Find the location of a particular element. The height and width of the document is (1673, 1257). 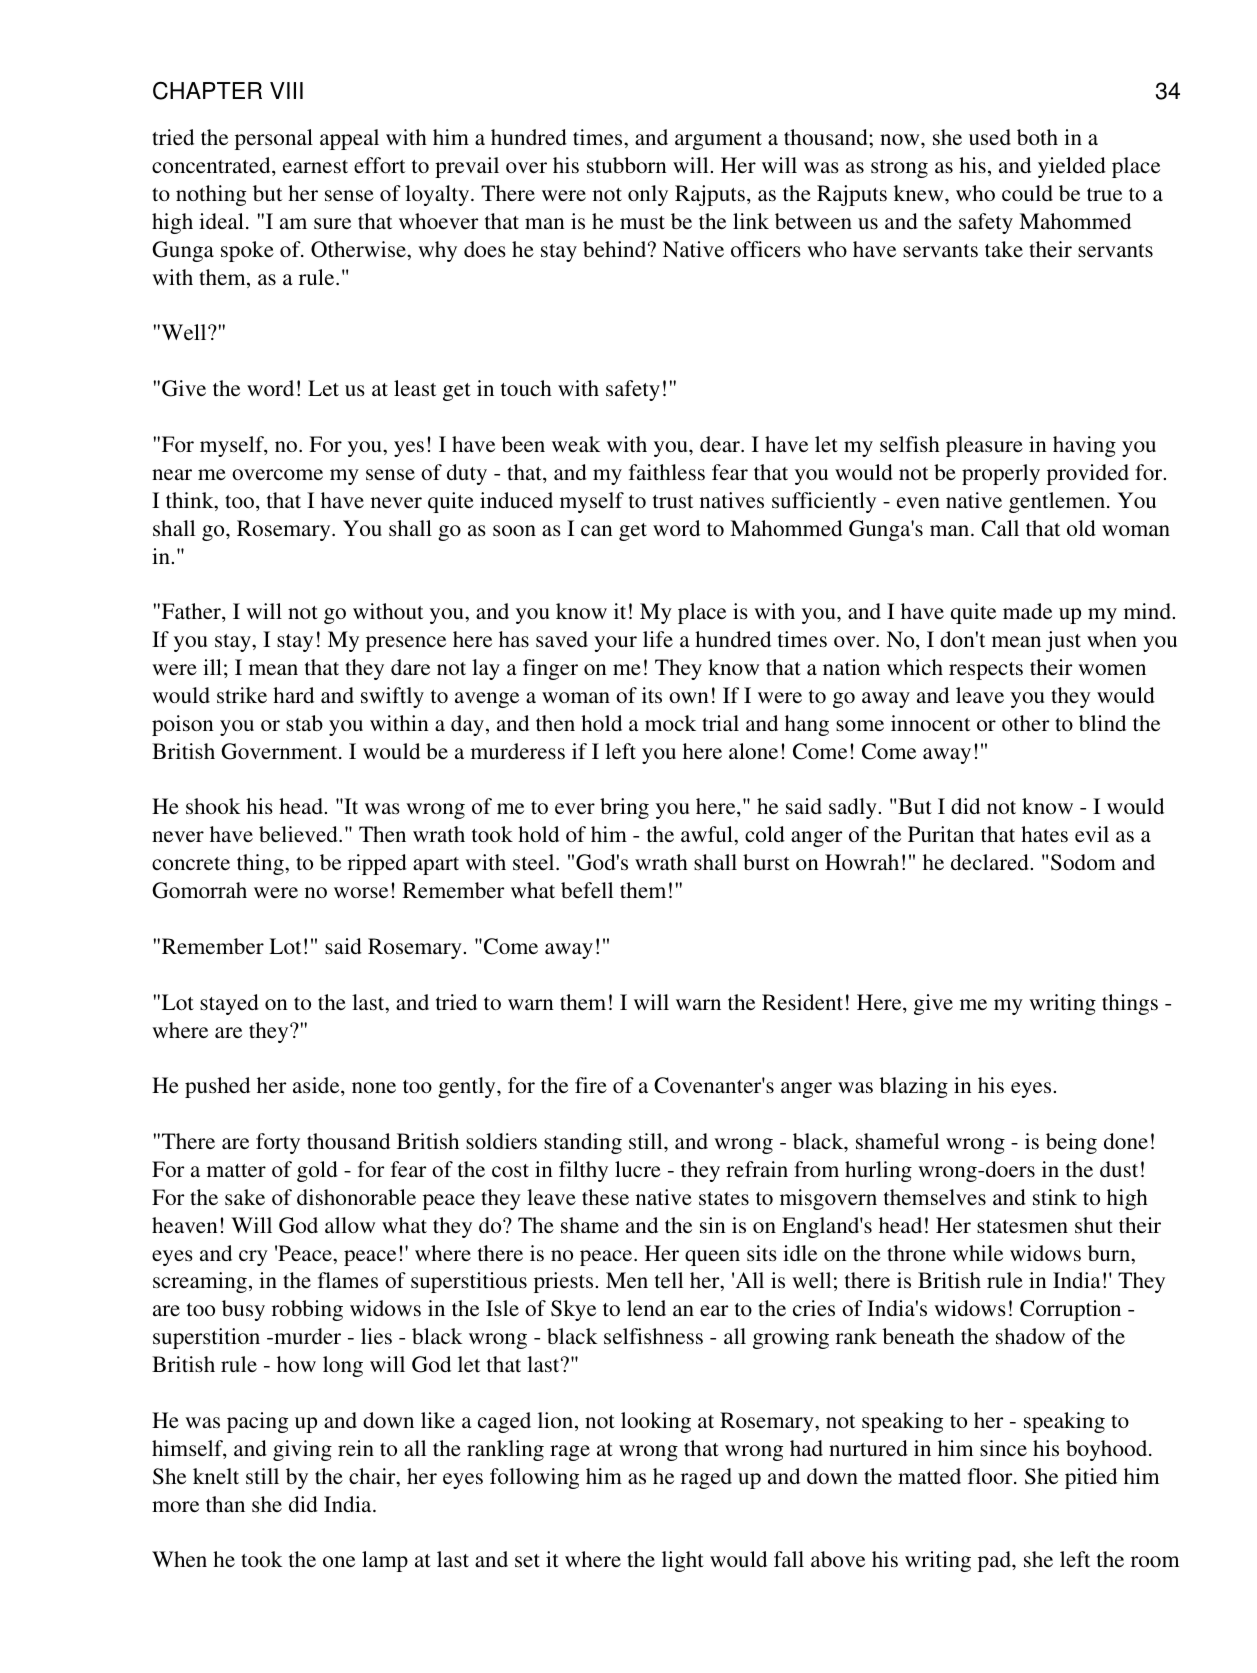

bring is located at coordinates (624, 808).
